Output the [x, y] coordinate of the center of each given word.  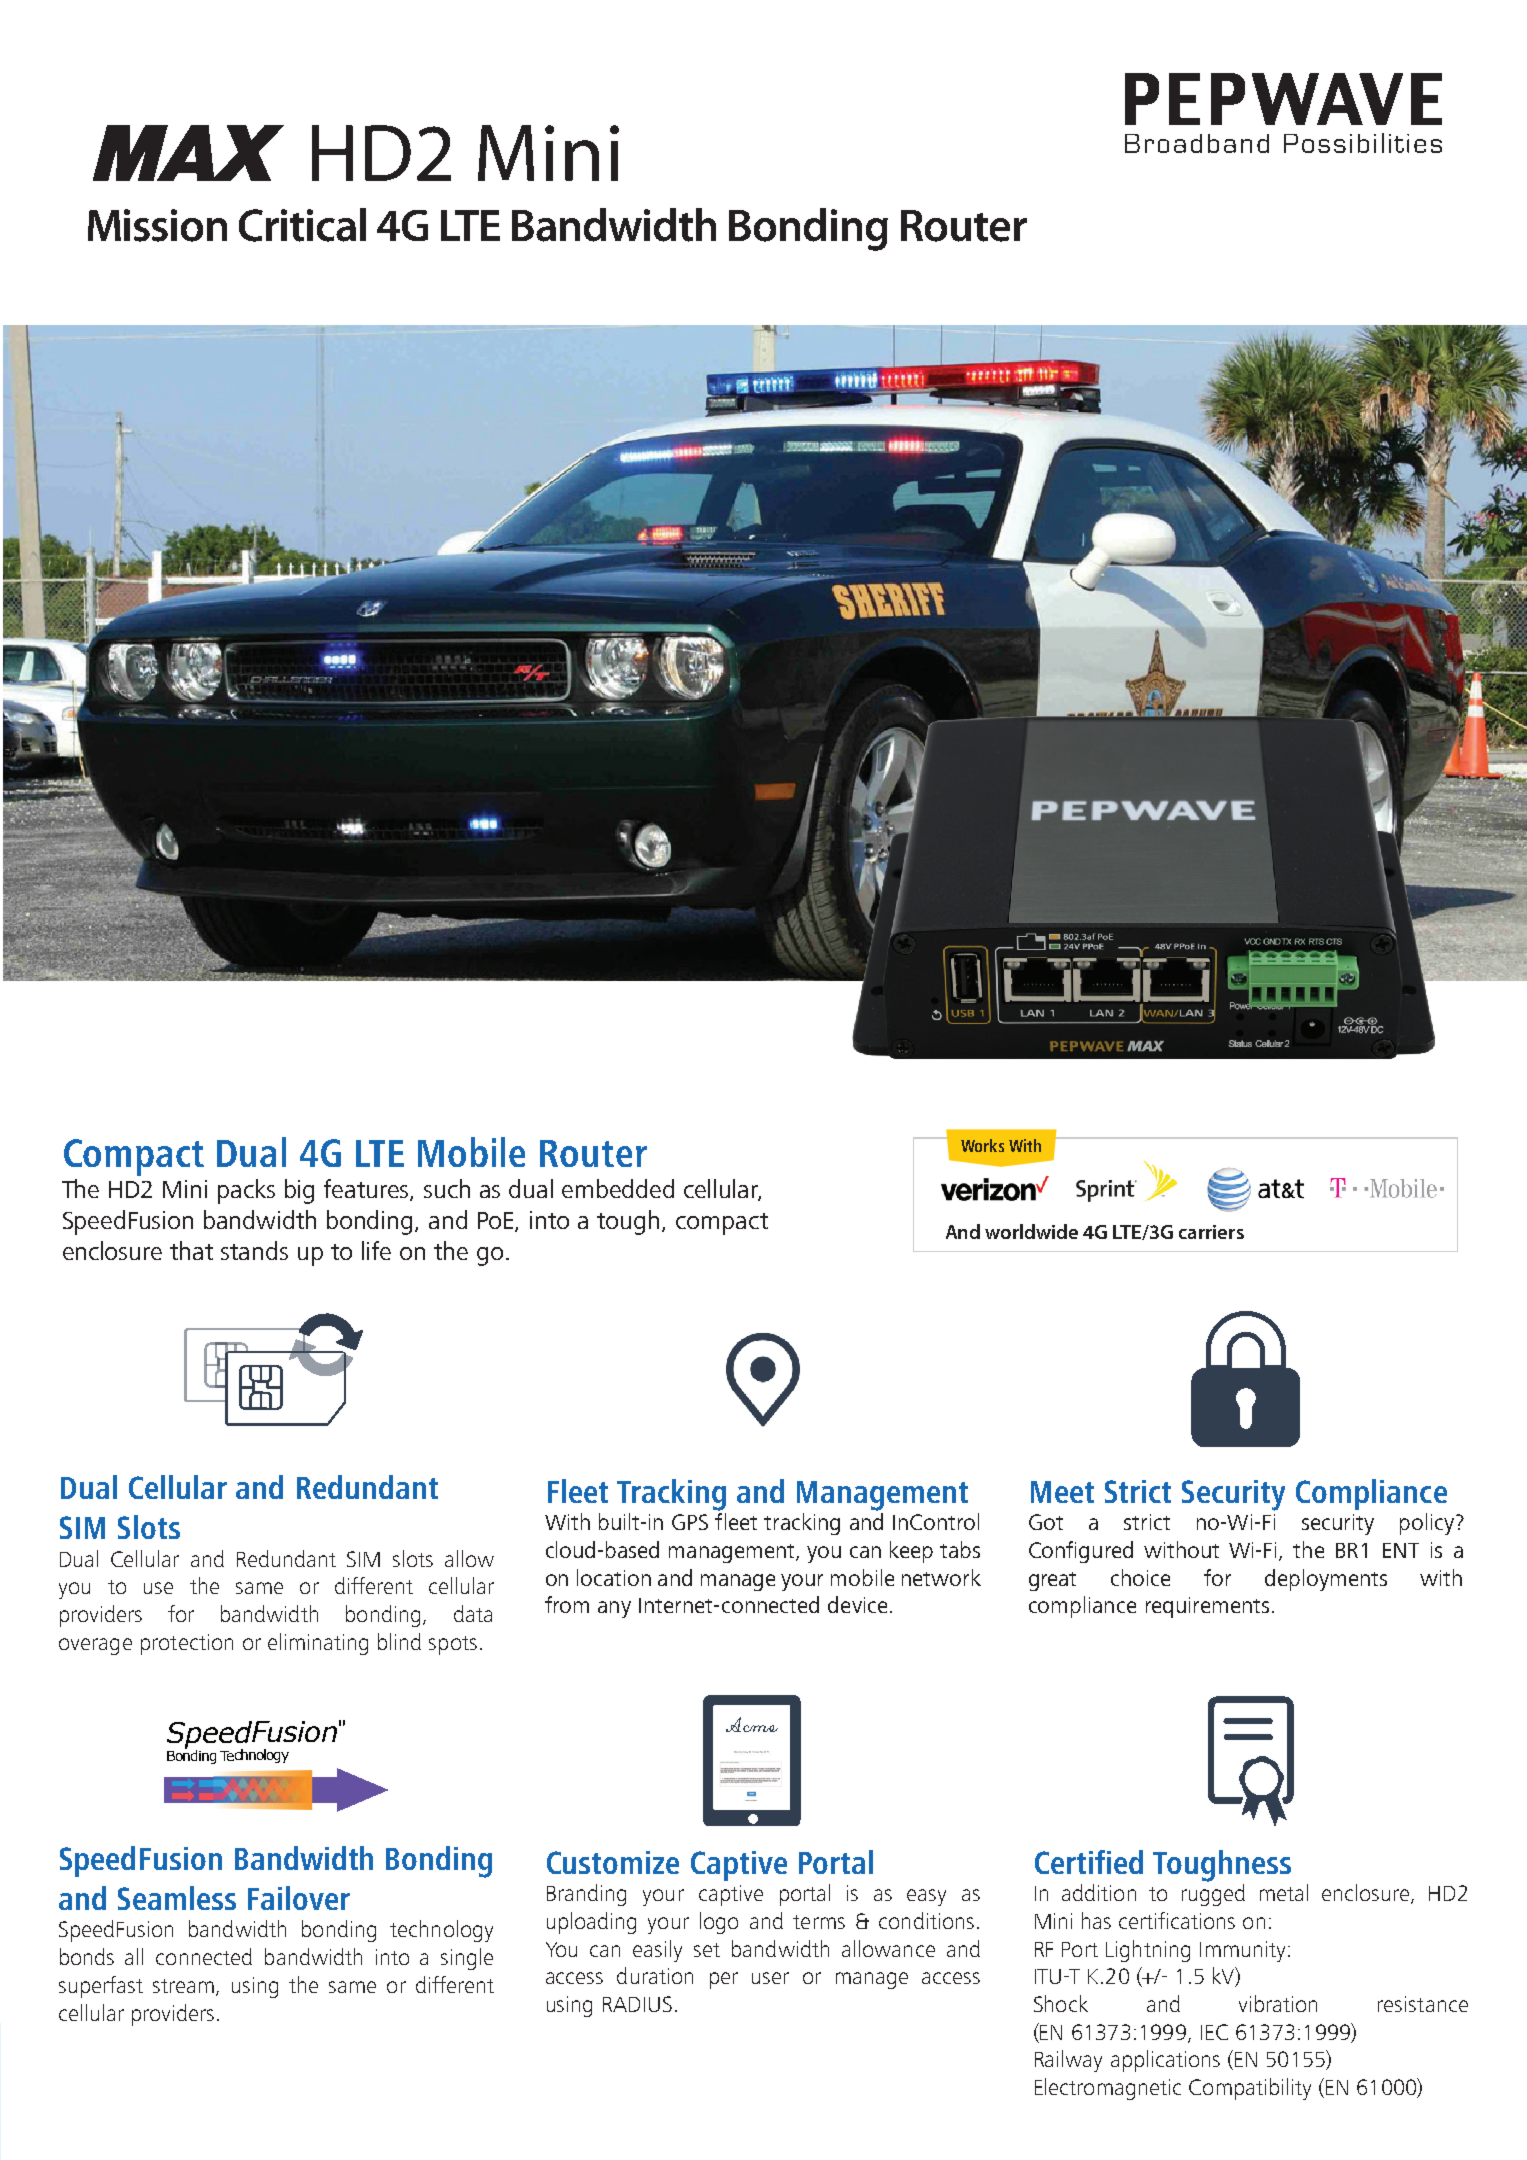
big [299, 1191]
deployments [1326, 1580]
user [770, 1978]
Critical [302, 225]
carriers [1211, 1232]
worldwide [1031, 1231]
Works [982, 1145]
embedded [618, 1188]
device [857, 1604]
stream [183, 1986]
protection [187, 1644]
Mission [157, 225]
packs [246, 1191]
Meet [1062, 1492]
